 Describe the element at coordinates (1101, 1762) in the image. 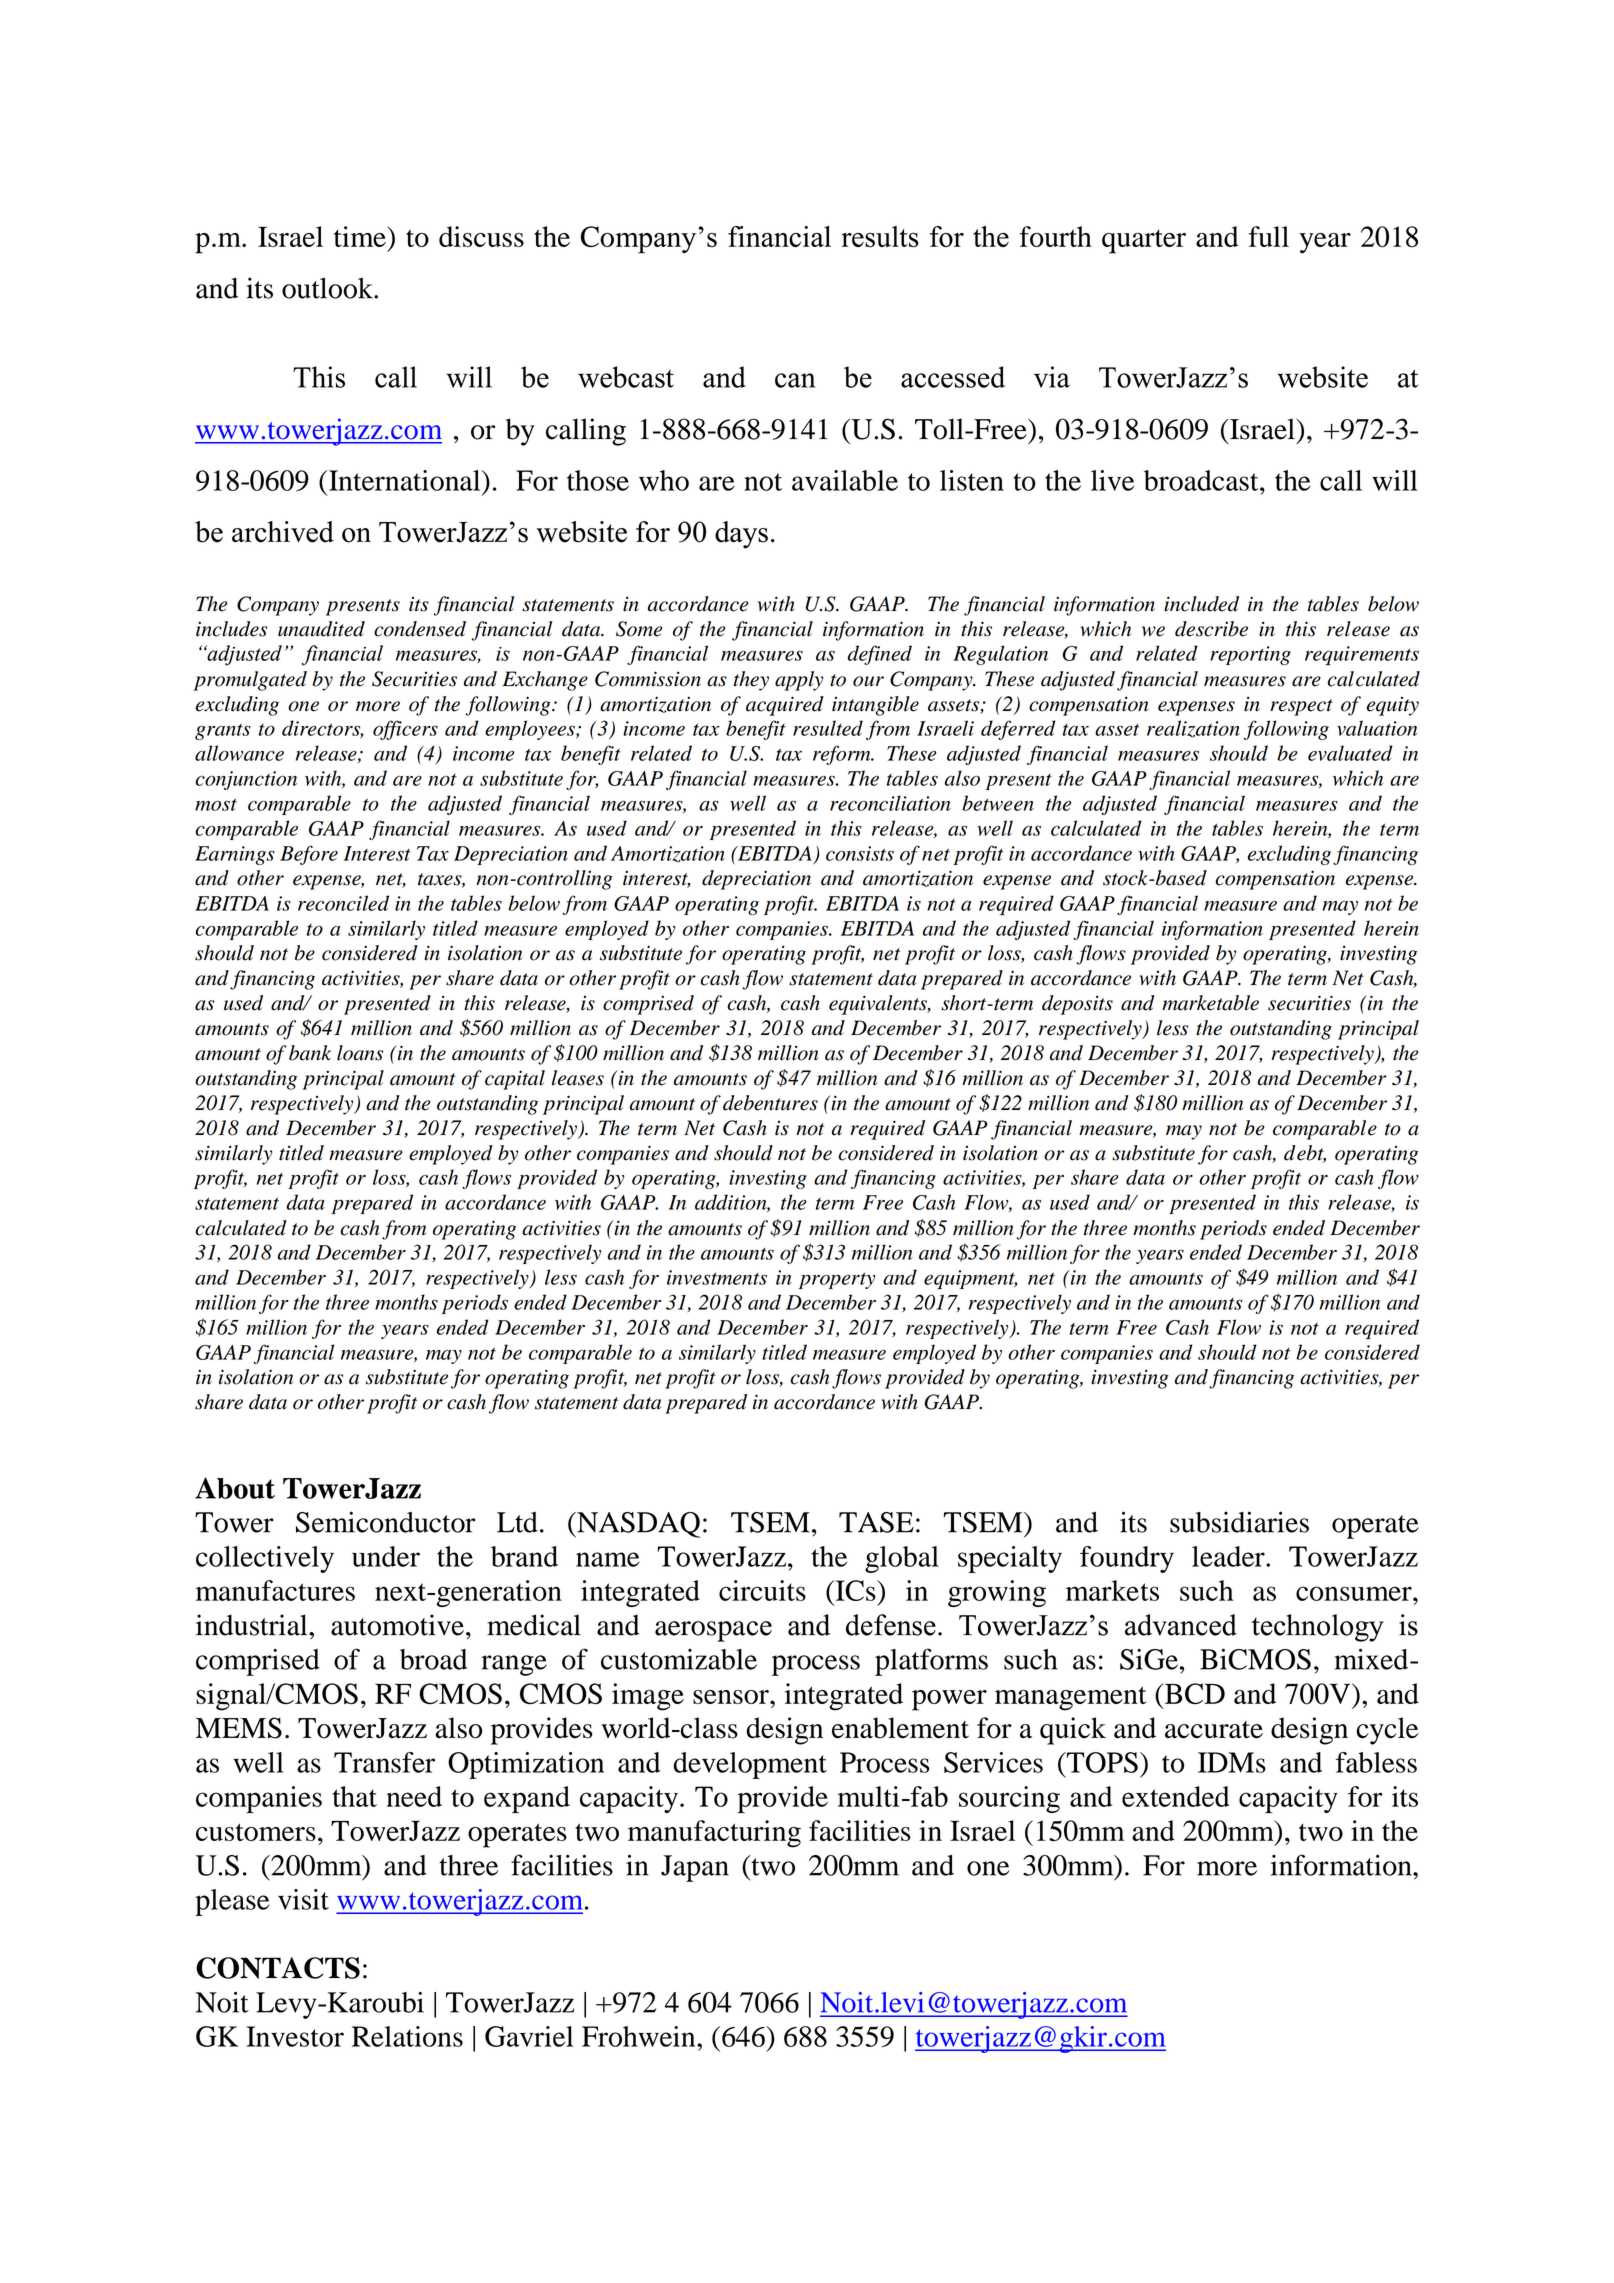

I see `TOPS` at that location.
